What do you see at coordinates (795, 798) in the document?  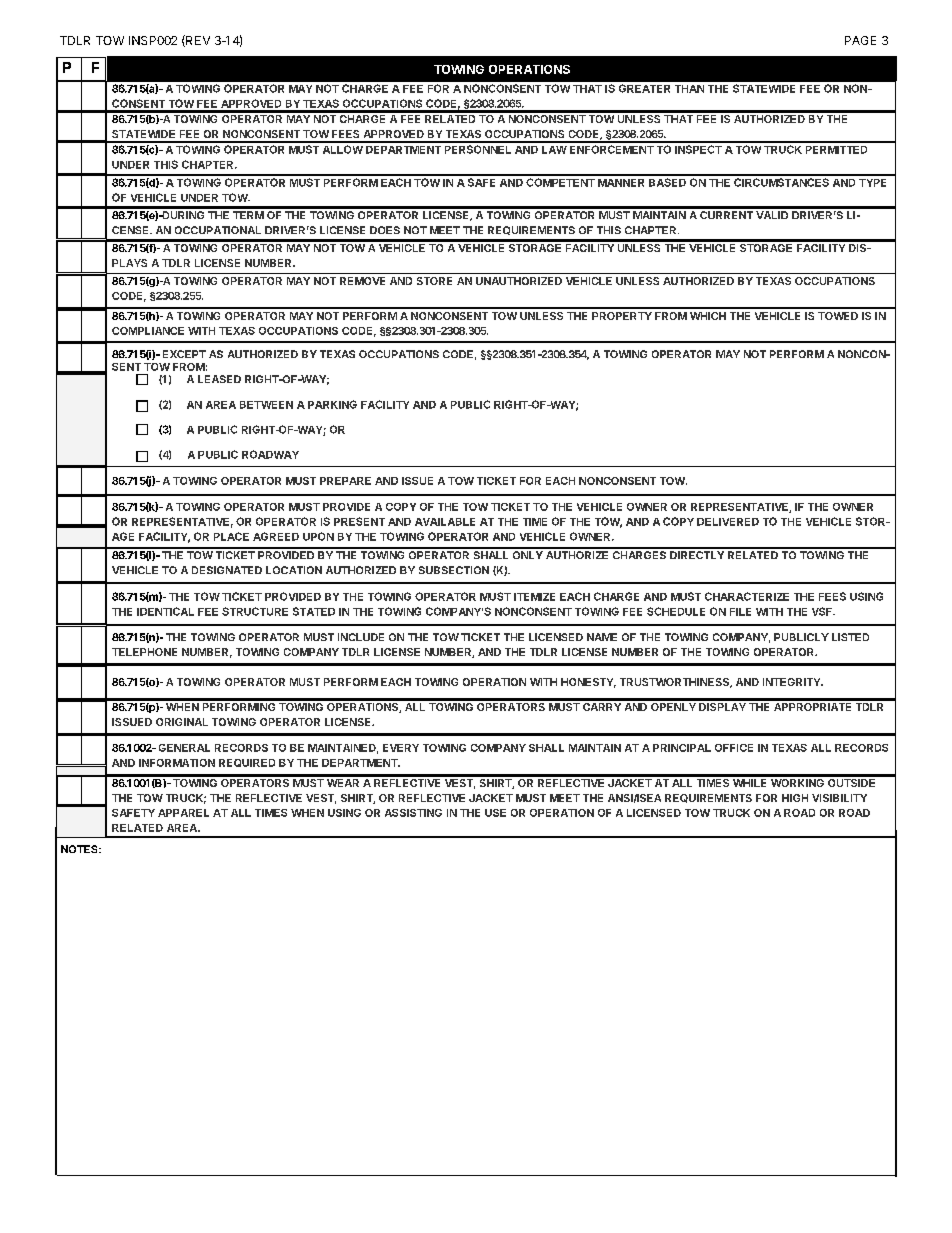 I see `HIGH` at bounding box center [795, 798].
